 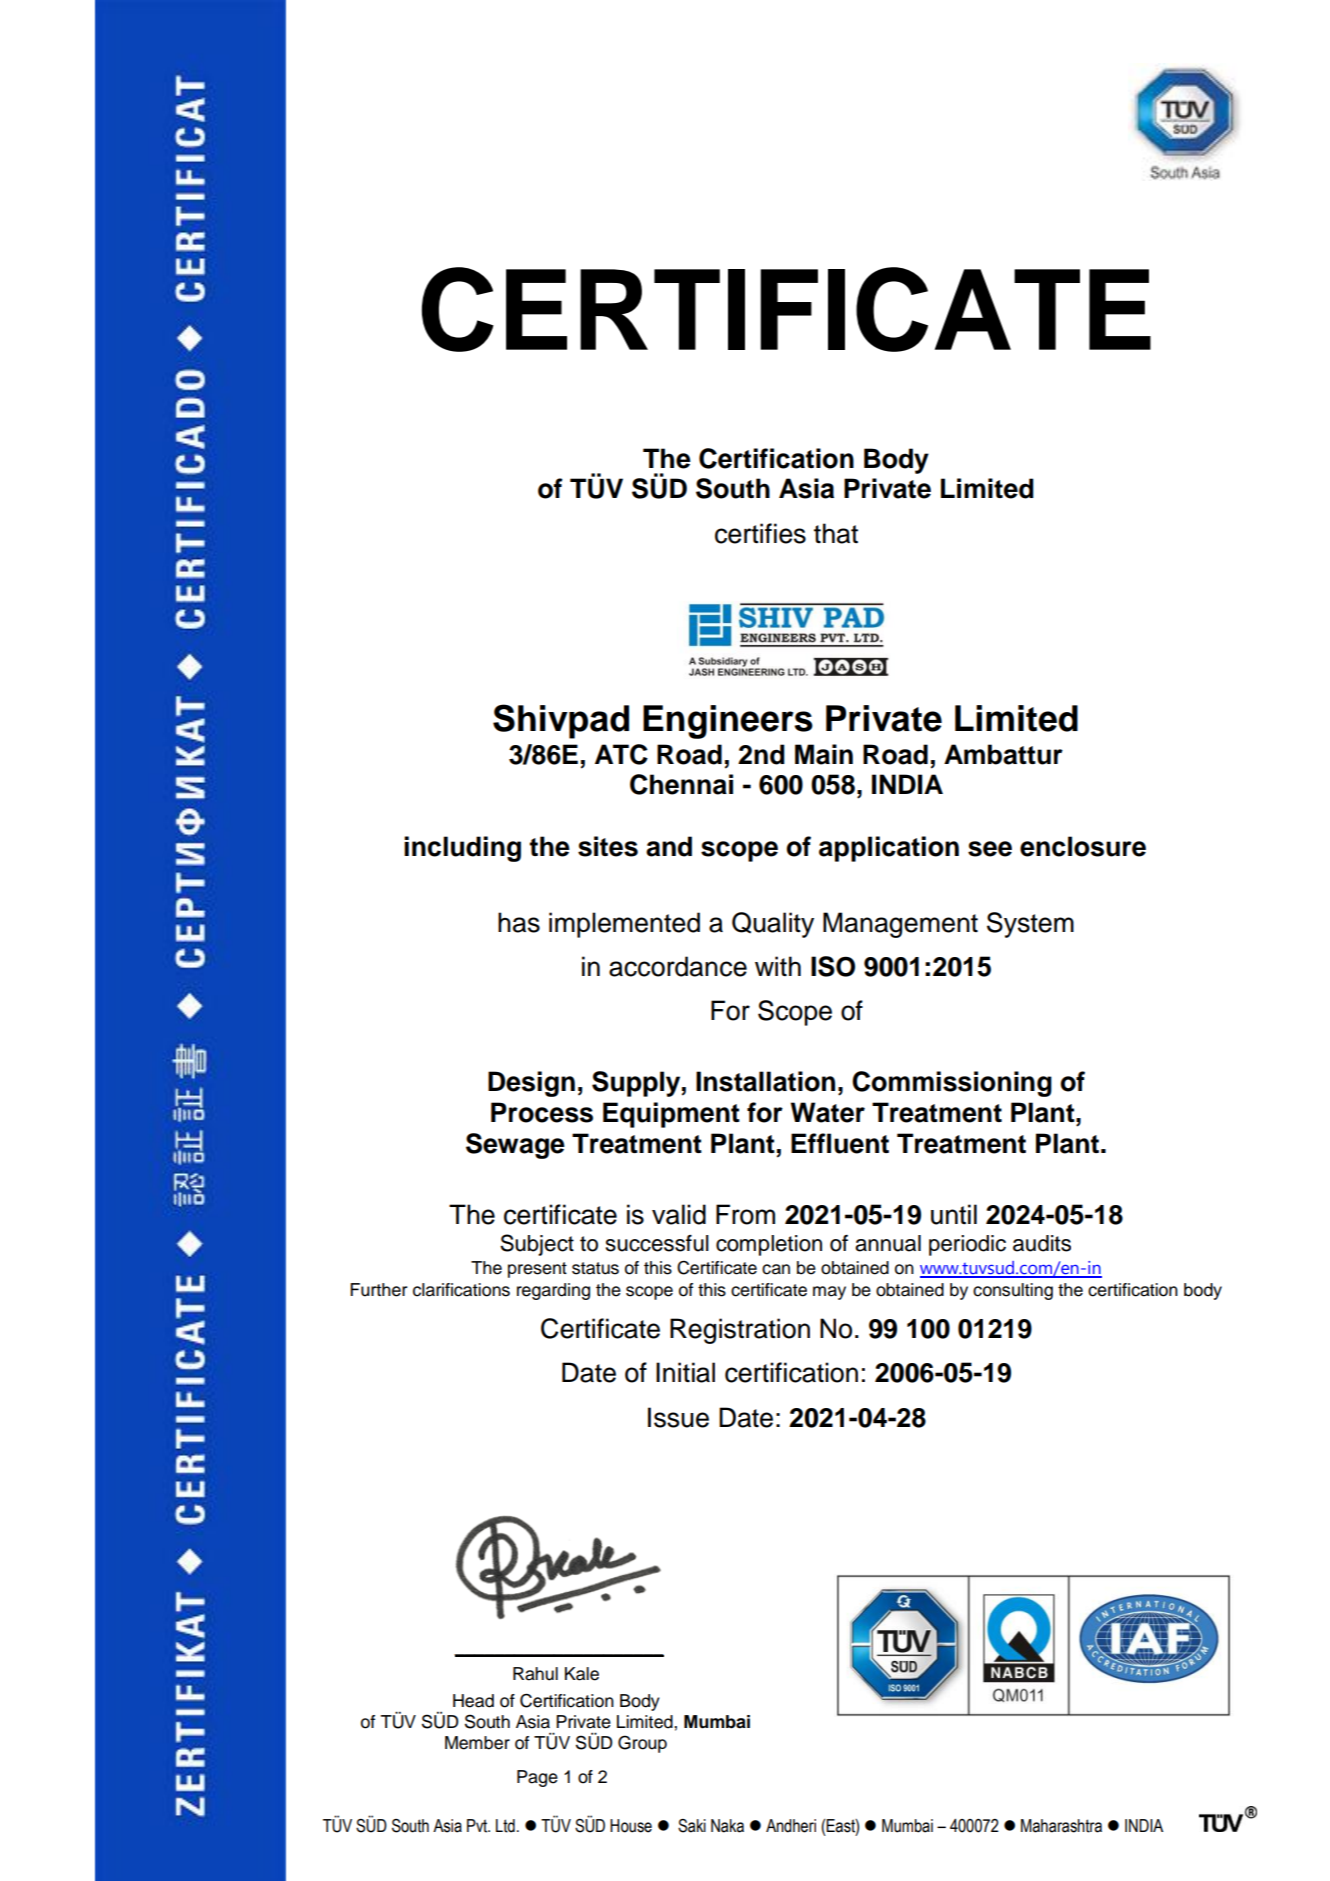 I want to click on clarifications, so click(x=461, y=1290).
